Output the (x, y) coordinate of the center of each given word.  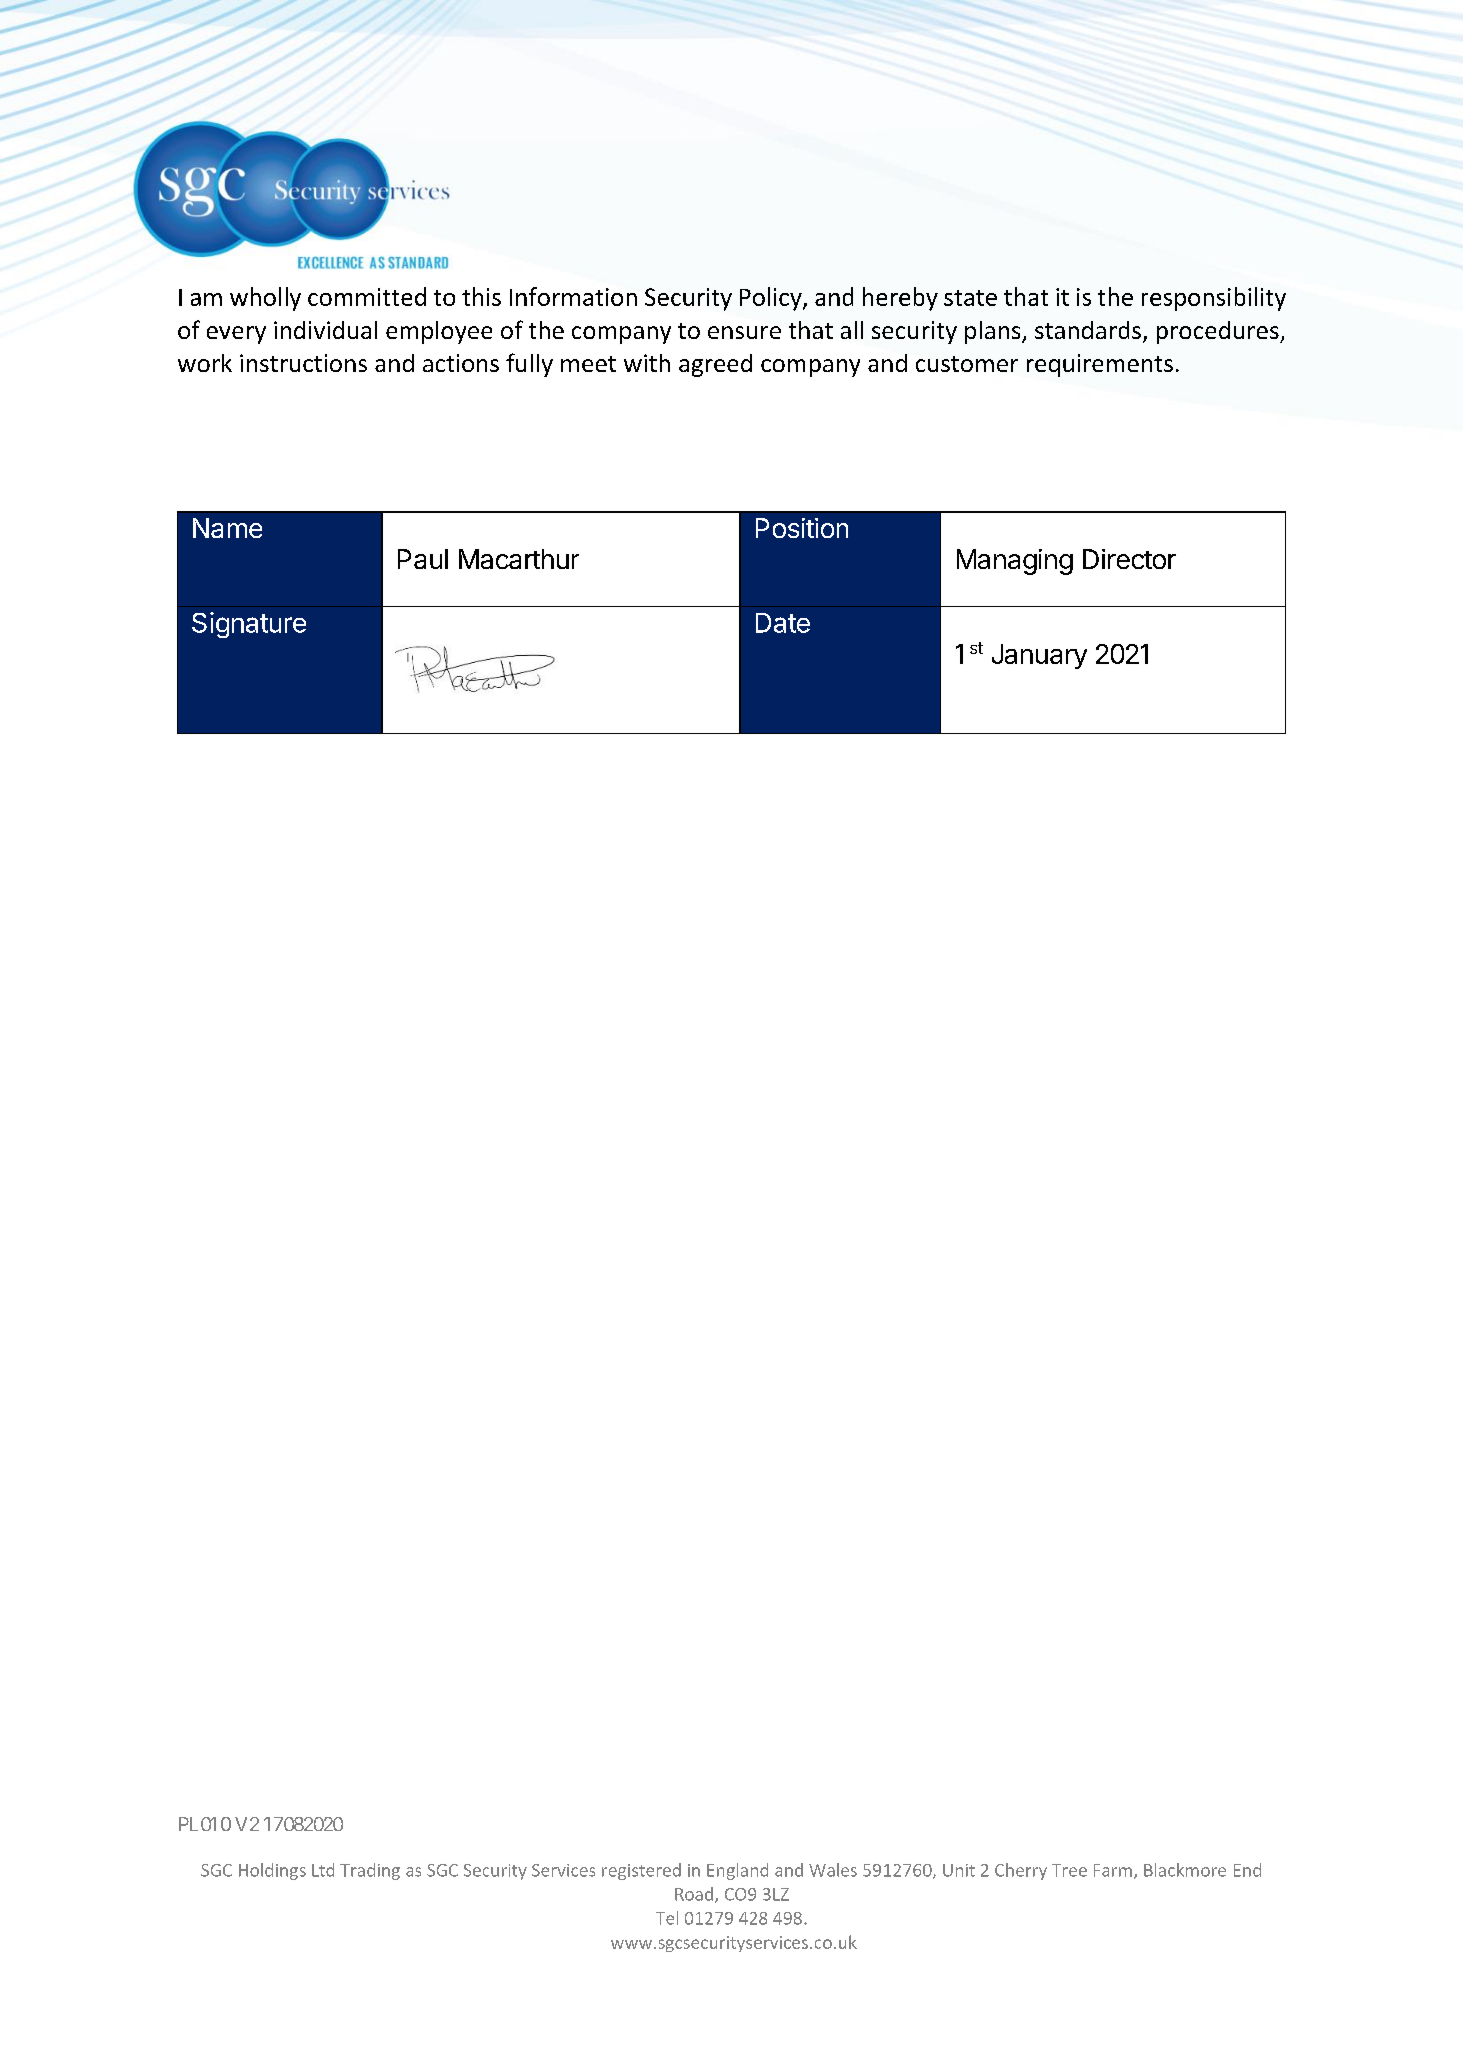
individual (325, 330)
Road (694, 1894)
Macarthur (519, 559)
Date (783, 623)
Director (1129, 559)
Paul (423, 559)
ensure (744, 332)
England (737, 1871)
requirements (1100, 365)
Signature (249, 625)
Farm (1113, 1870)
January (1039, 656)
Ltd (323, 1870)
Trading (370, 1871)
